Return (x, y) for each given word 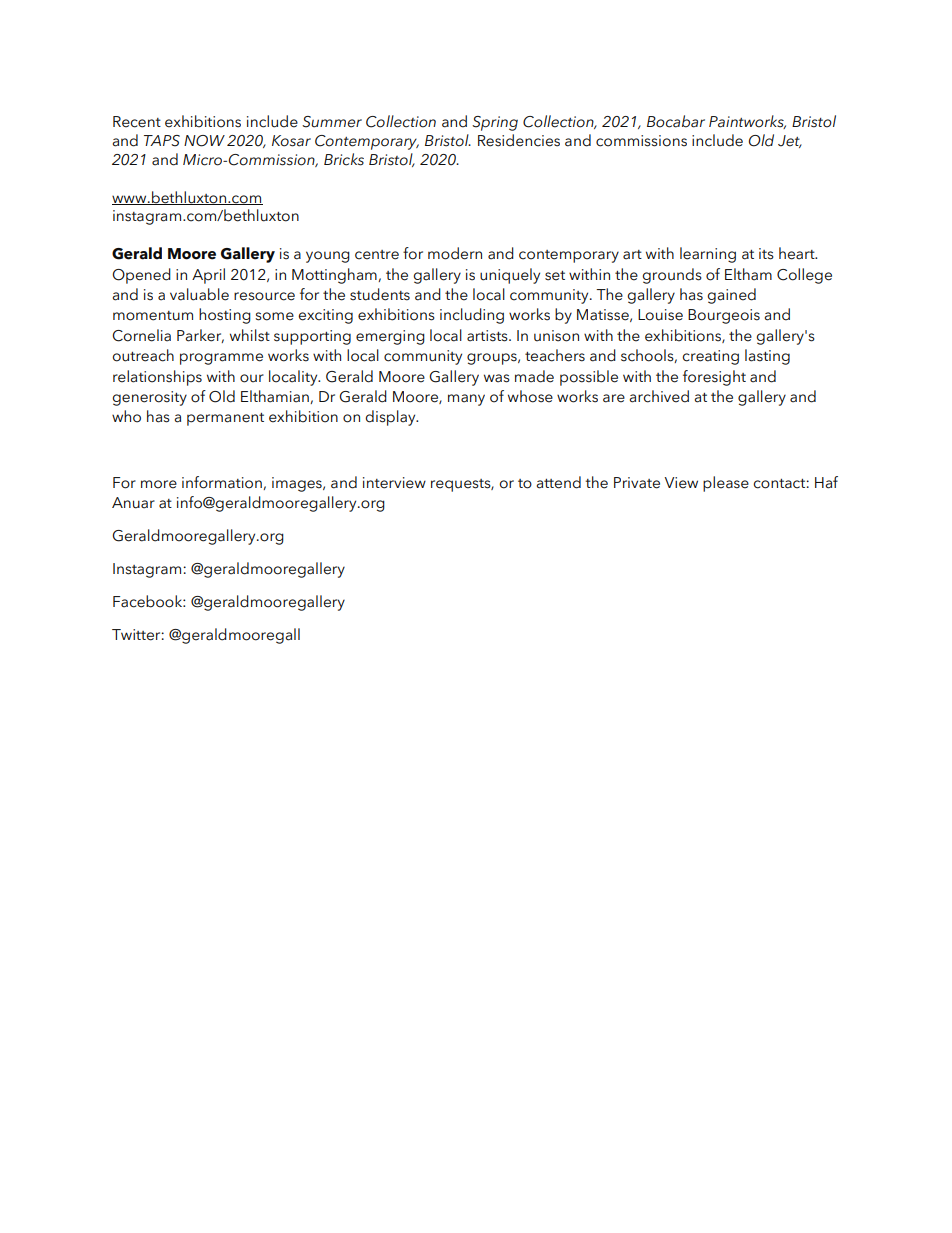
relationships (157, 378)
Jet (790, 141)
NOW (204, 141)
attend (558, 482)
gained (731, 296)
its (766, 254)
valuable (199, 294)
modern (455, 253)
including (472, 316)
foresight (714, 378)
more (159, 484)
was (497, 378)
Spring (495, 123)
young (328, 257)
